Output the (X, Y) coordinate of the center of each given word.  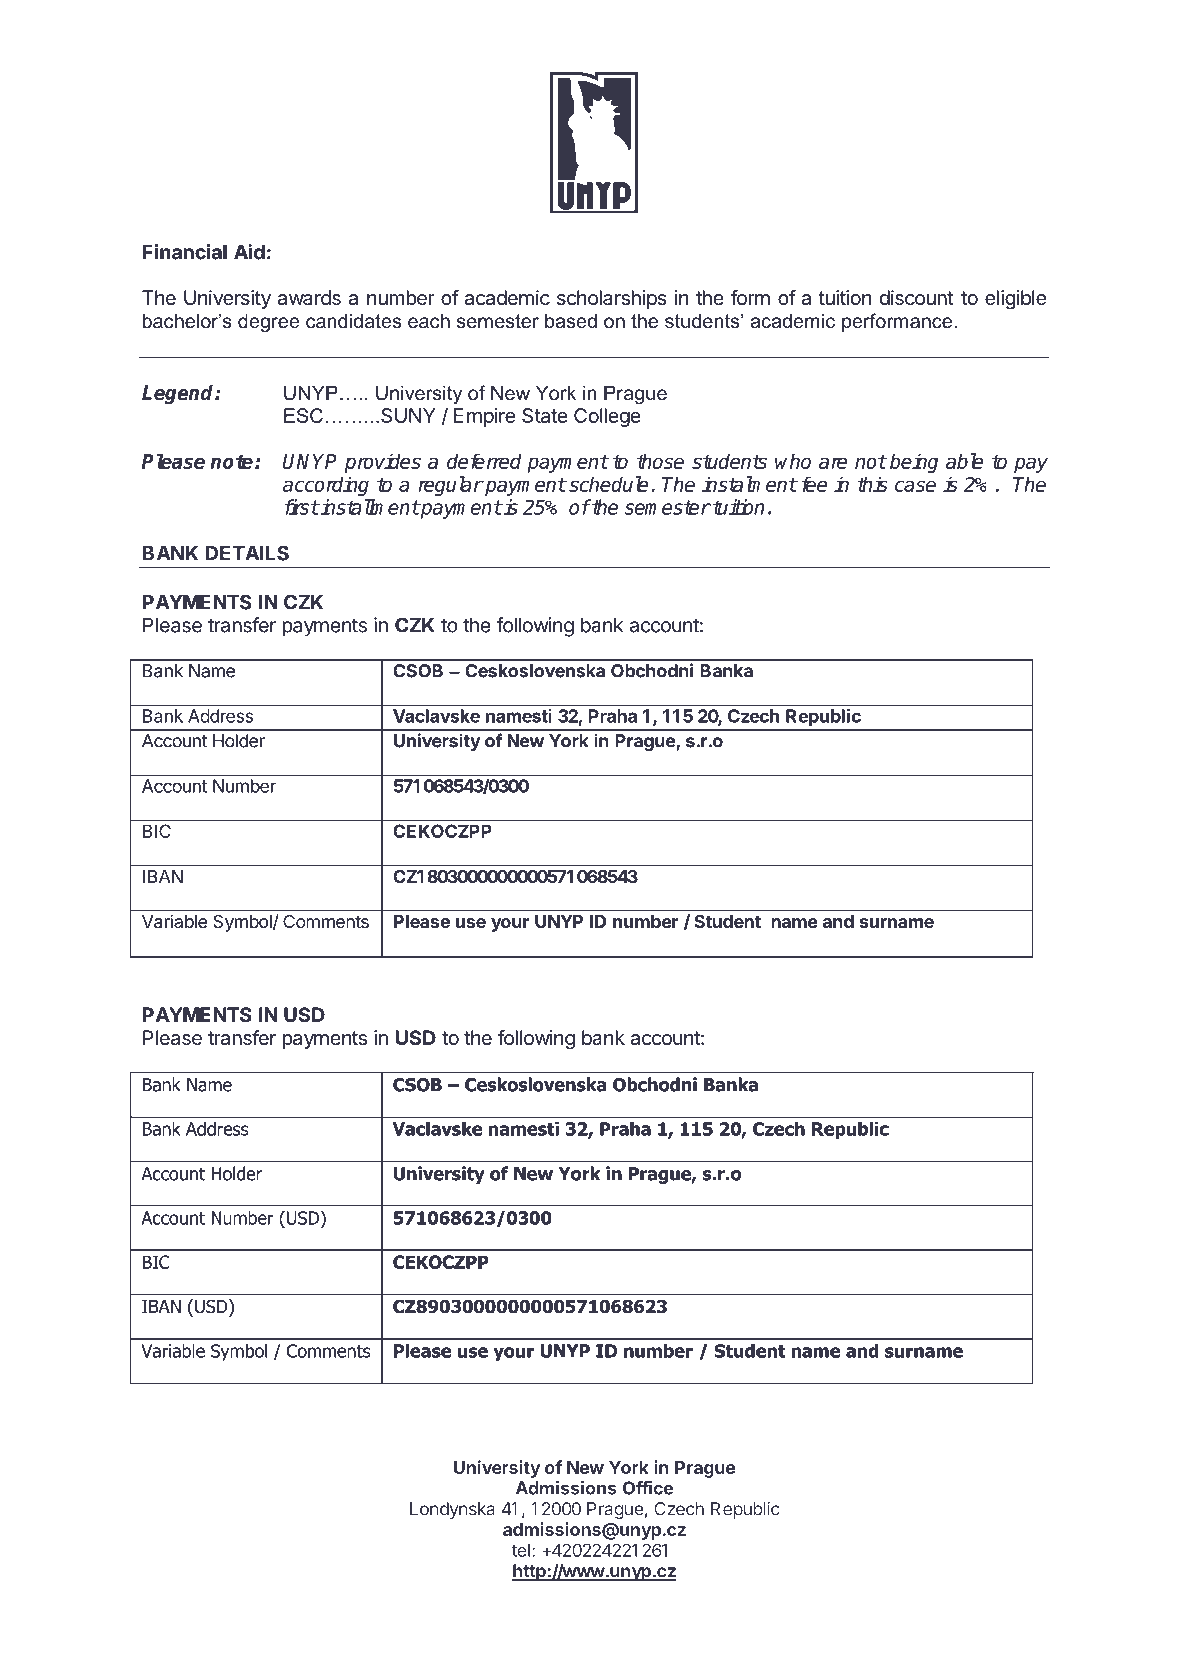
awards (309, 298)
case (915, 486)
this (872, 484)
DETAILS (247, 553)
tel (521, 1550)
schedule (608, 484)
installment (369, 507)
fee (814, 484)
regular (450, 486)
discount (916, 298)
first (302, 507)
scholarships (611, 299)
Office (648, 1488)
